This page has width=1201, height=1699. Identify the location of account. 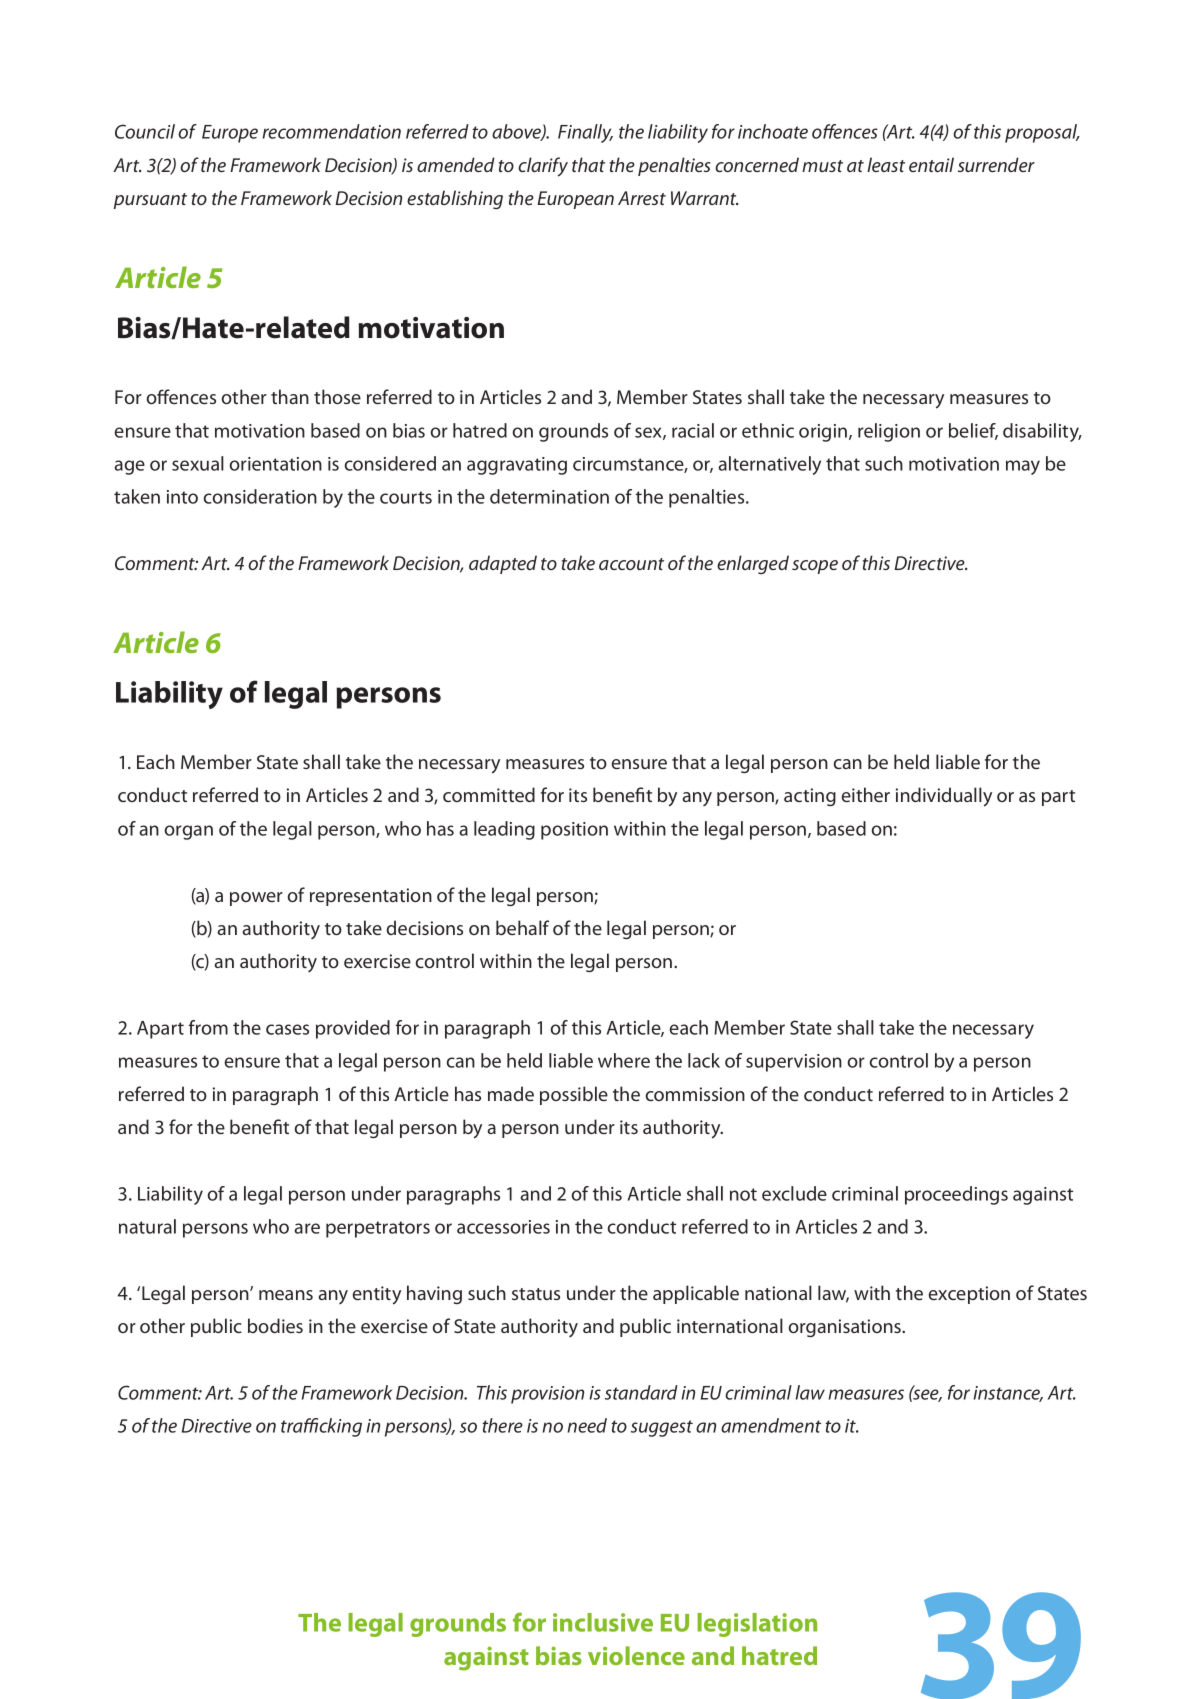
(631, 564).
